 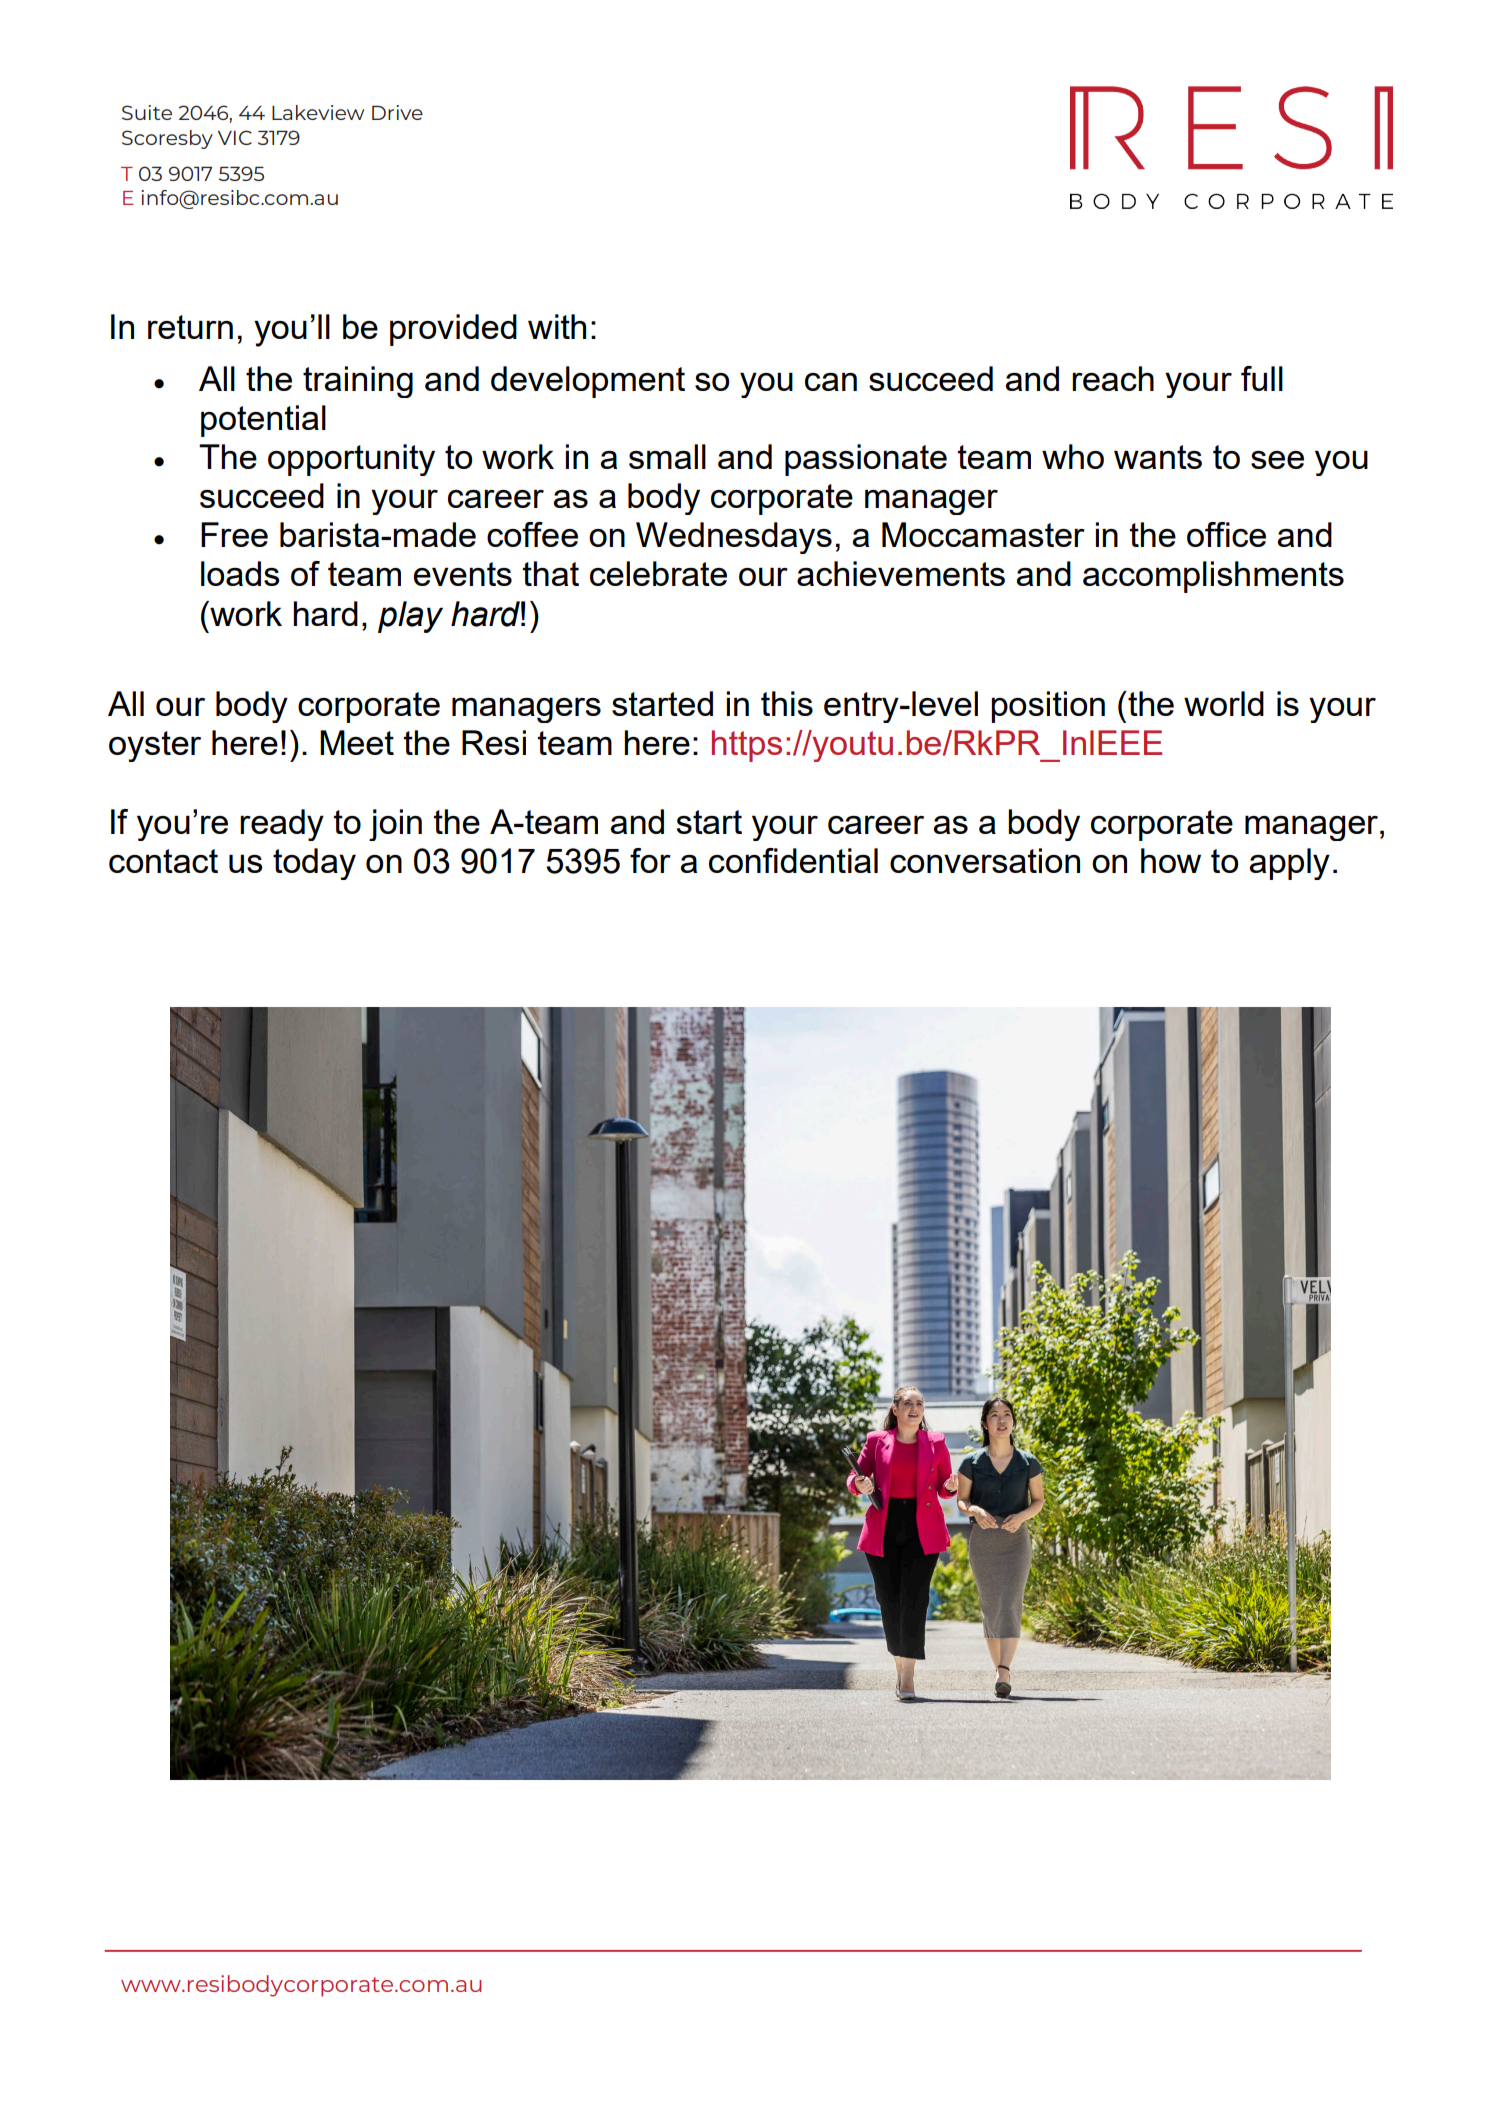 I want to click on opportunity, so click(x=351, y=460).
